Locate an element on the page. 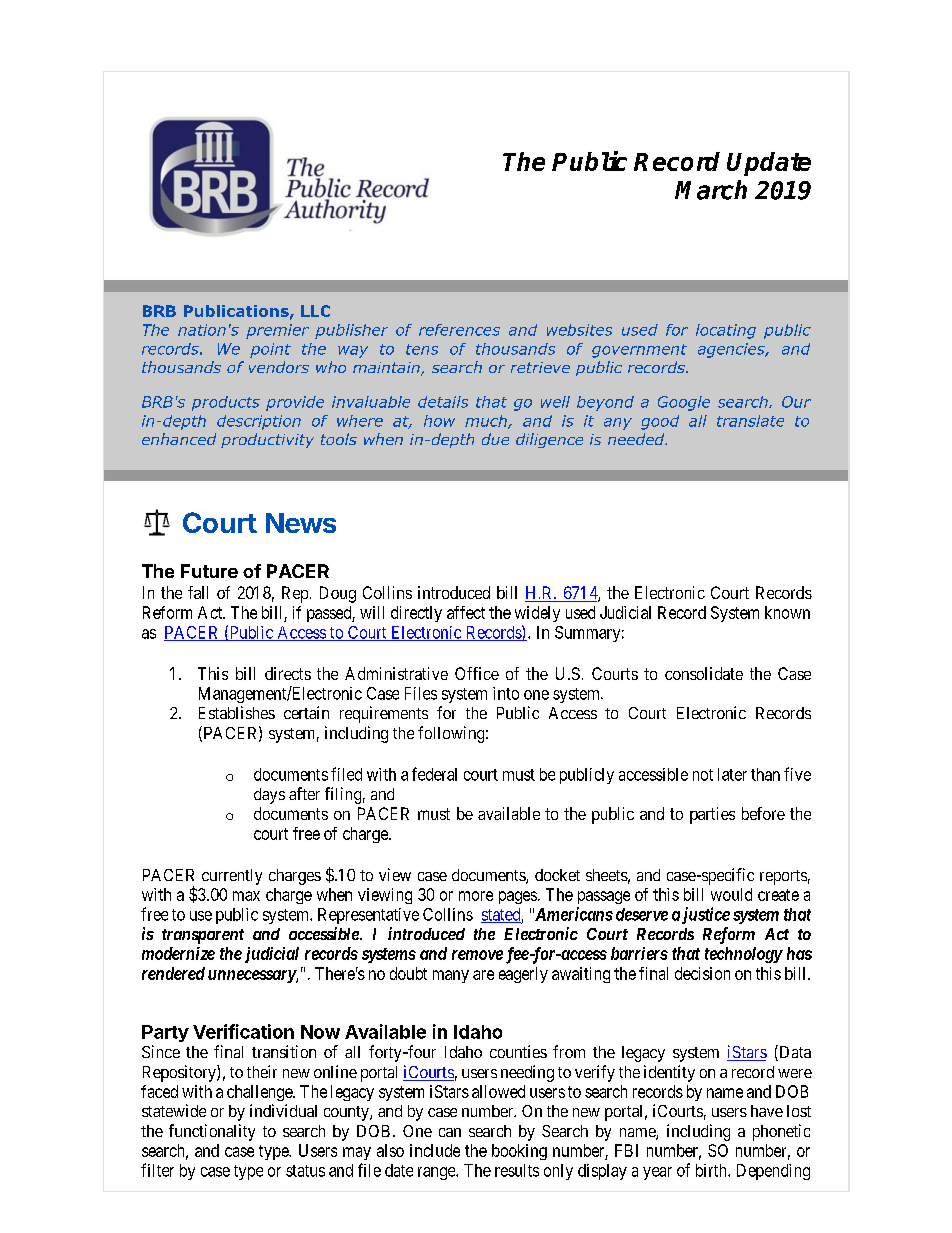 This document has height=1233, width=952. LLC is located at coordinates (315, 311).
